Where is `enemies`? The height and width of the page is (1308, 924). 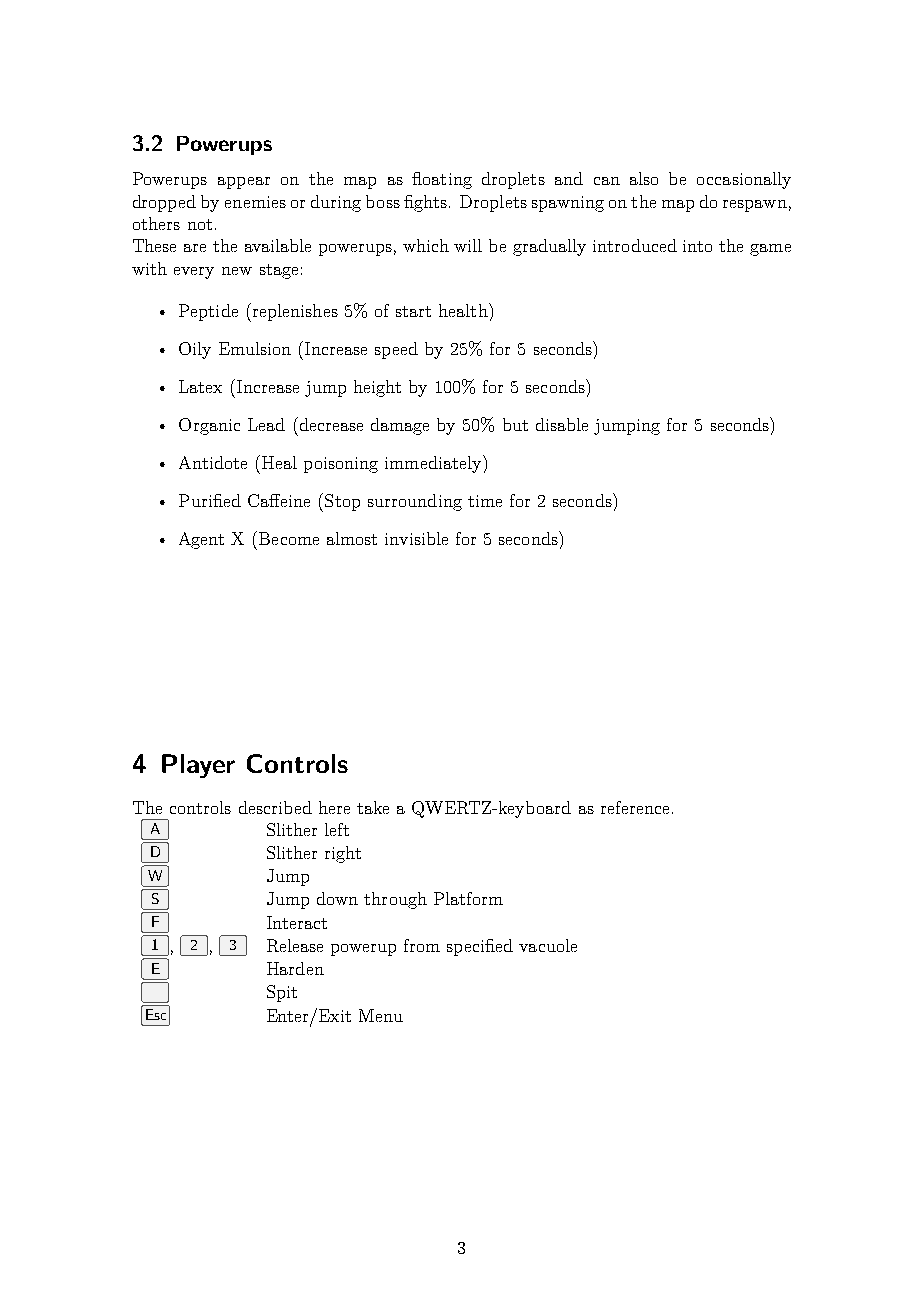
enemies is located at coordinates (255, 202).
